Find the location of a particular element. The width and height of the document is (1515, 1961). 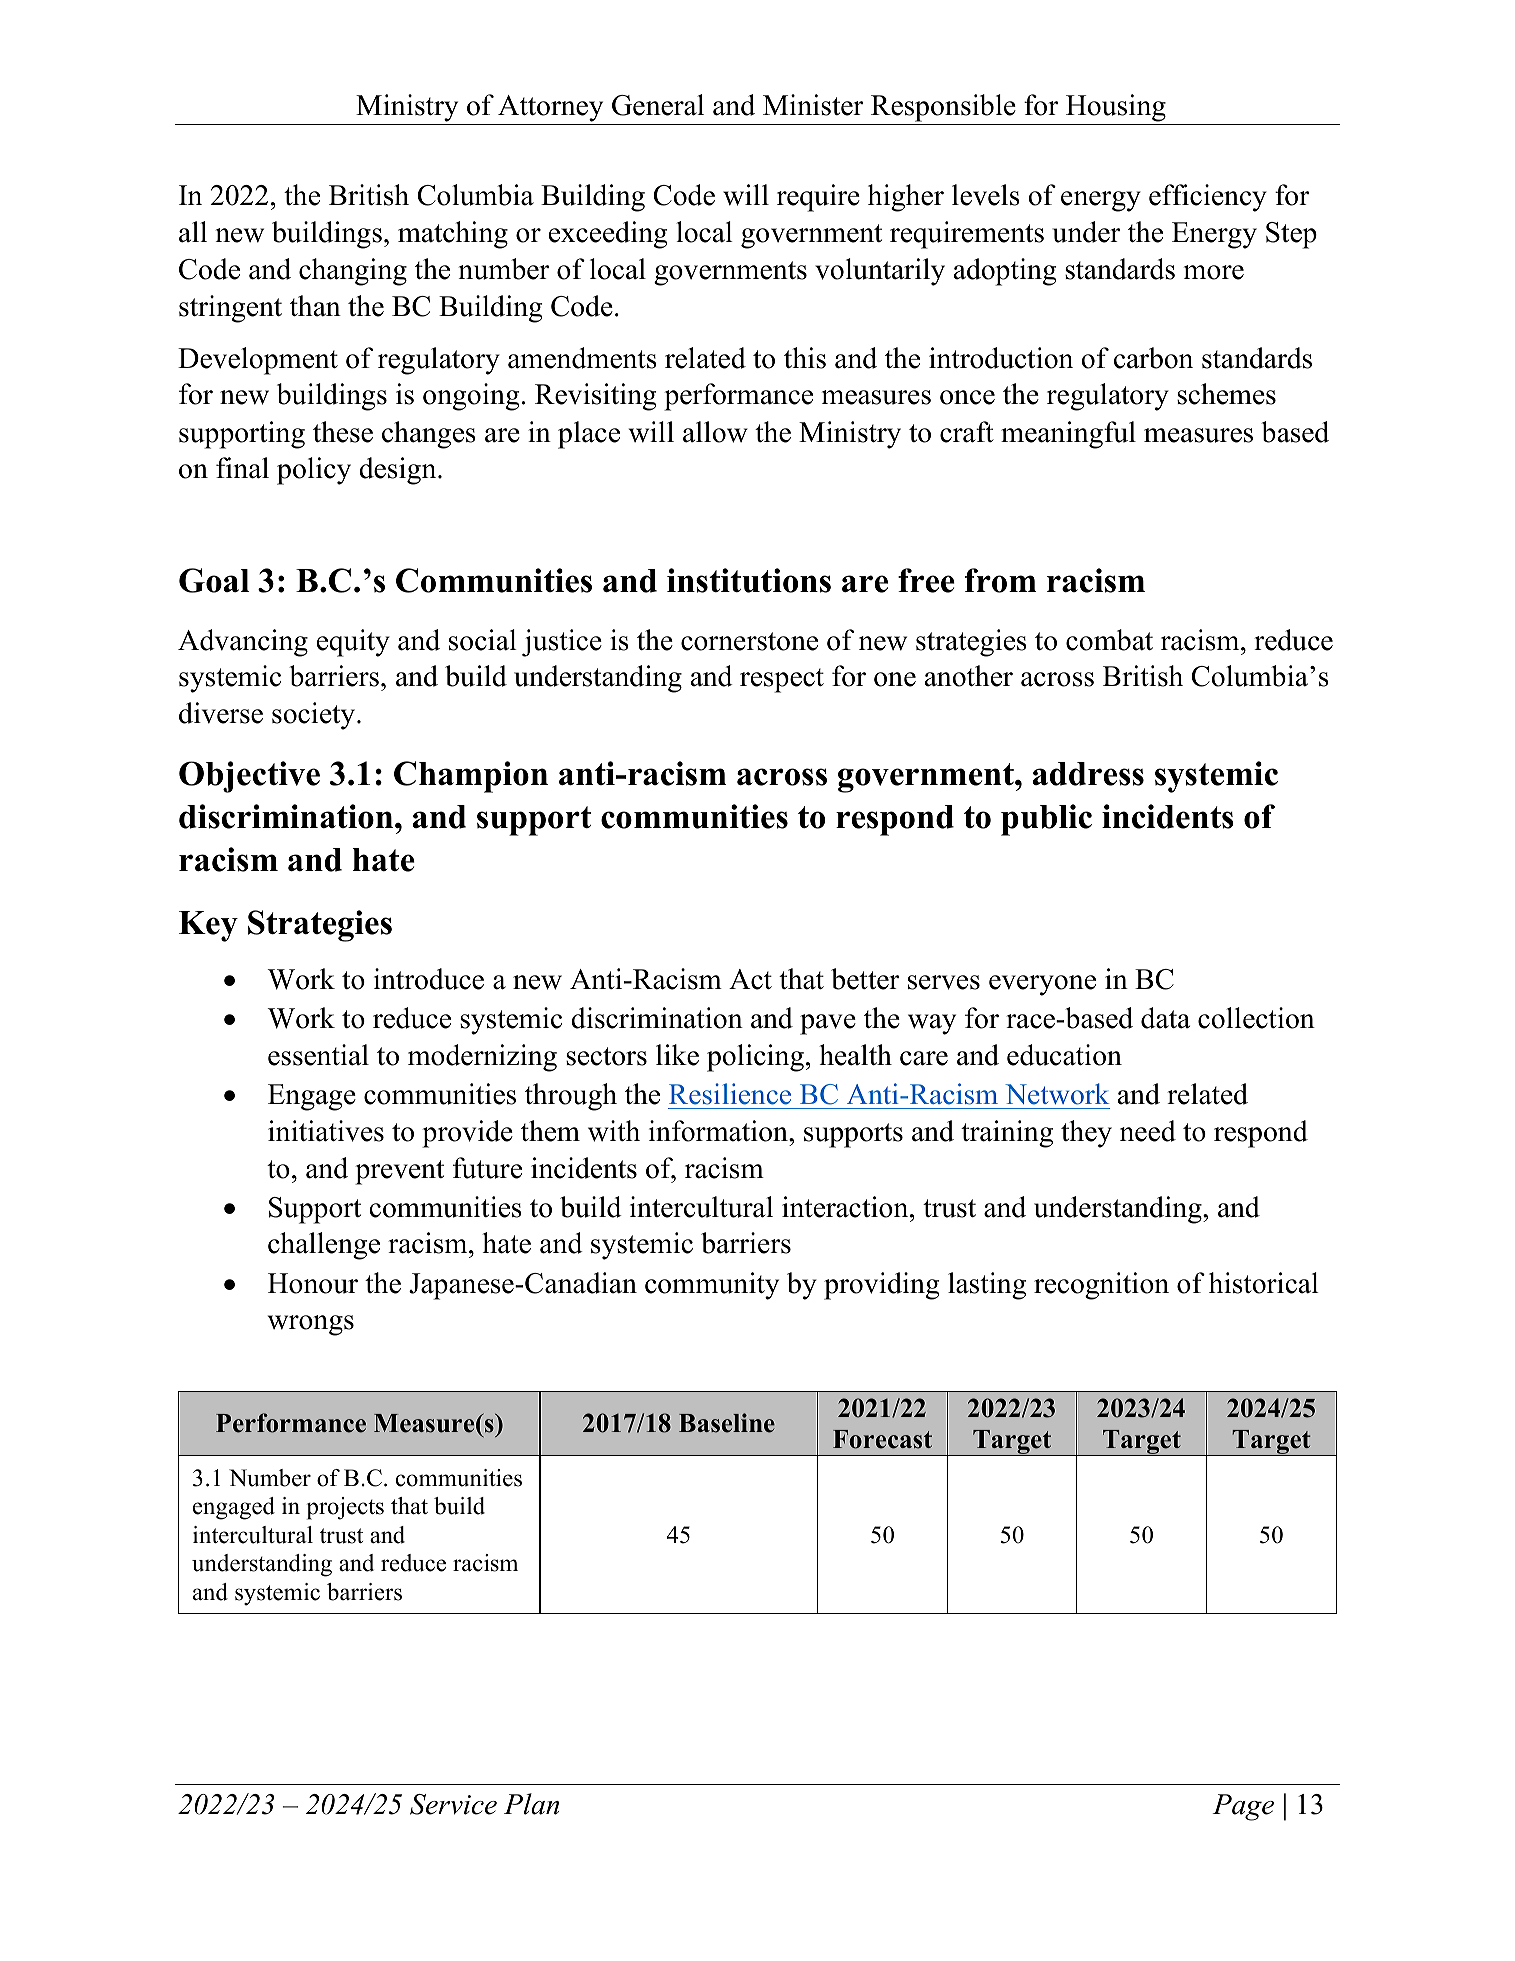

changing is located at coordinates (353, 272).
